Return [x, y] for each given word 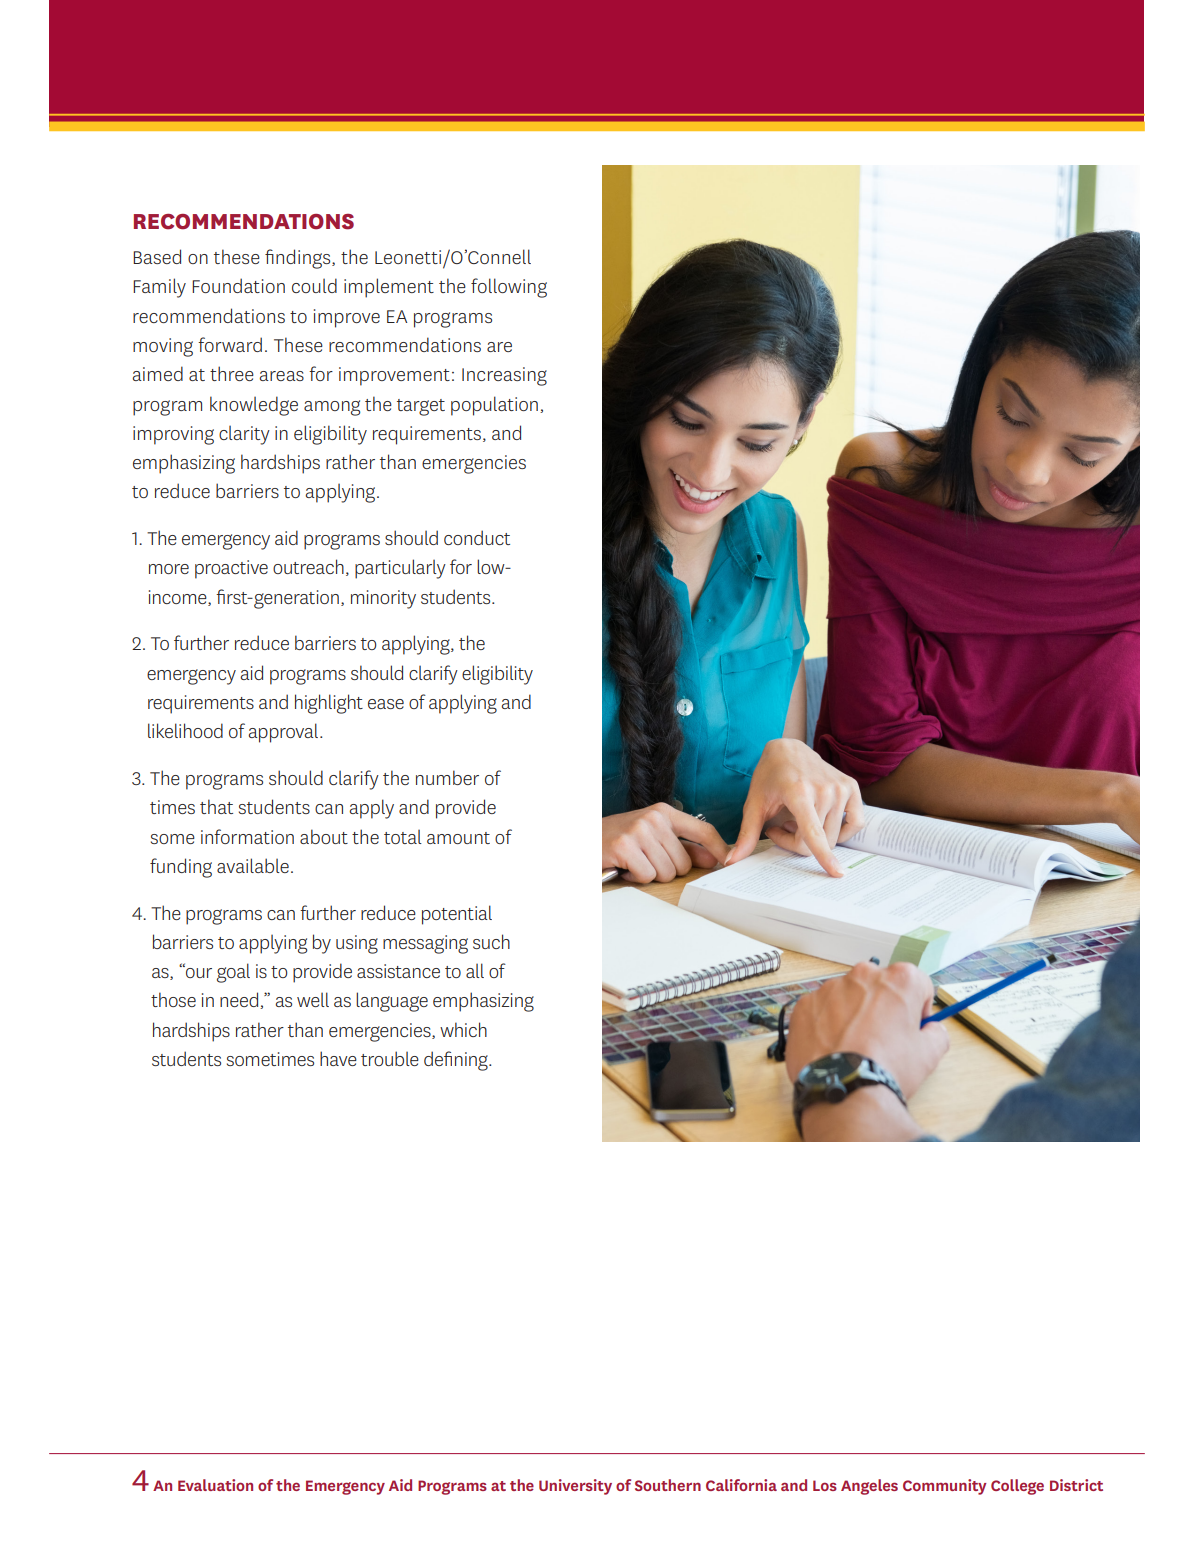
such [491, 941]
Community [945, 1487]
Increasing [504, 376]
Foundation [238, 285]
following [509, 288]
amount [458, 838]
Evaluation [215, 1485]
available [253, 865]
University [575, 1487]
